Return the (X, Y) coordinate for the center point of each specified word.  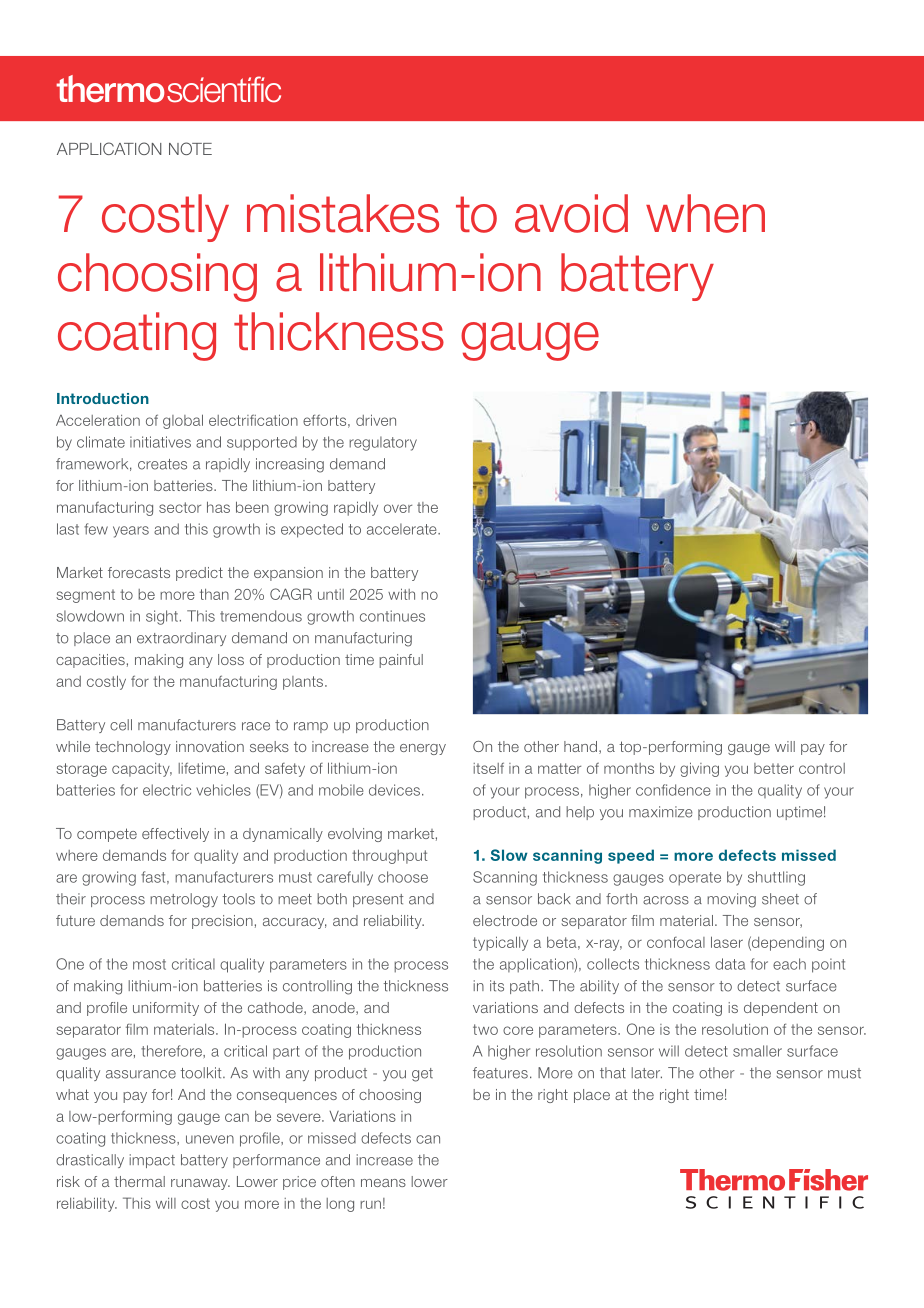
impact (152, 1161)
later (646, 1073)
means (383, 1183)
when (705, 213)
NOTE (190, 148)
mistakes (343, 213)
